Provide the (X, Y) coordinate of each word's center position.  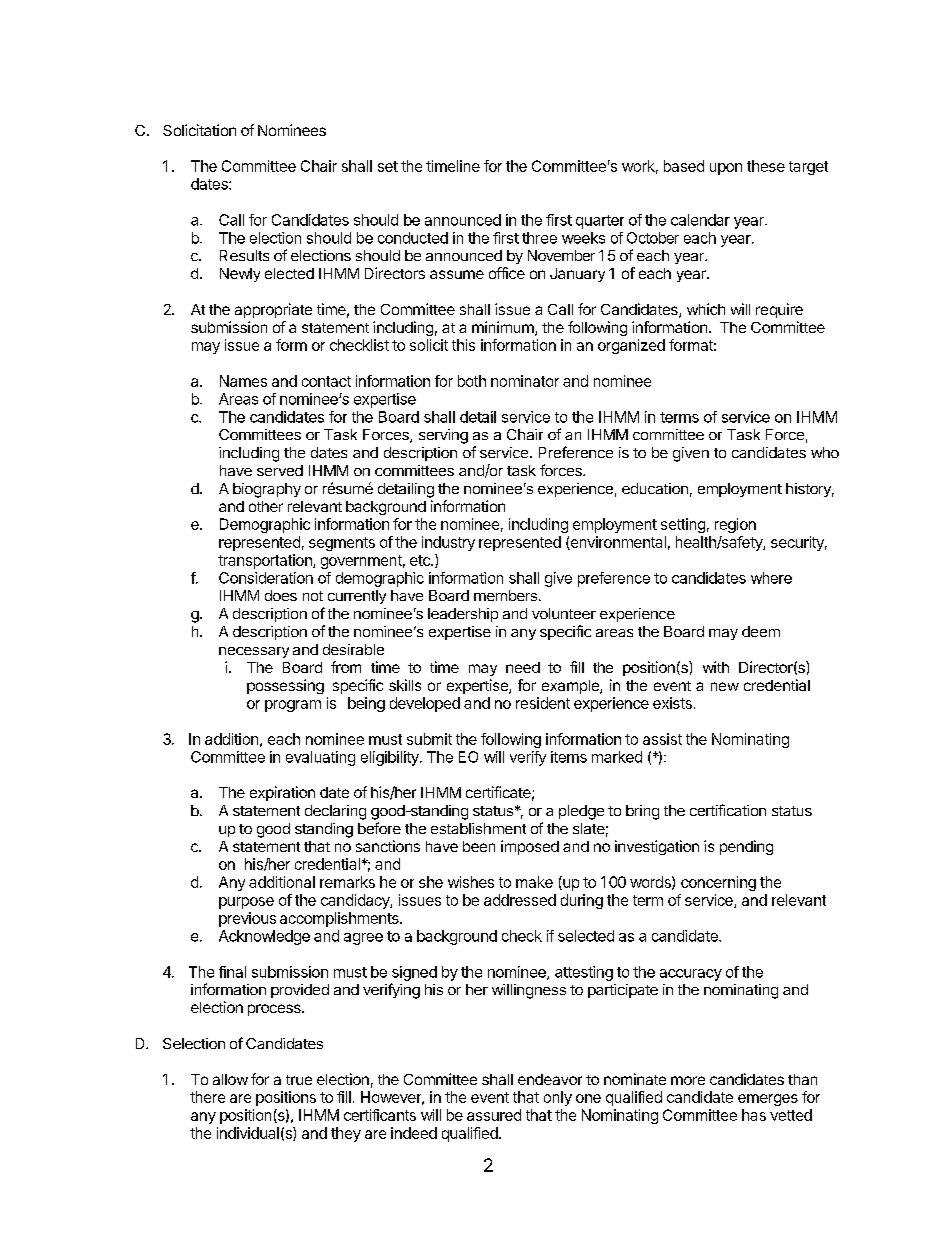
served (280, 470)
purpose (246, 903)
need (523, 667)
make (534, 882)
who (825, 452)
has (754, 1115)
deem (761, 631)
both (472, 381)
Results (244, 255)
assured (494, 1115)
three (539, 238)
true (299, 1080)
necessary (254, 652)
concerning (718, 883)
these (766, 166)
